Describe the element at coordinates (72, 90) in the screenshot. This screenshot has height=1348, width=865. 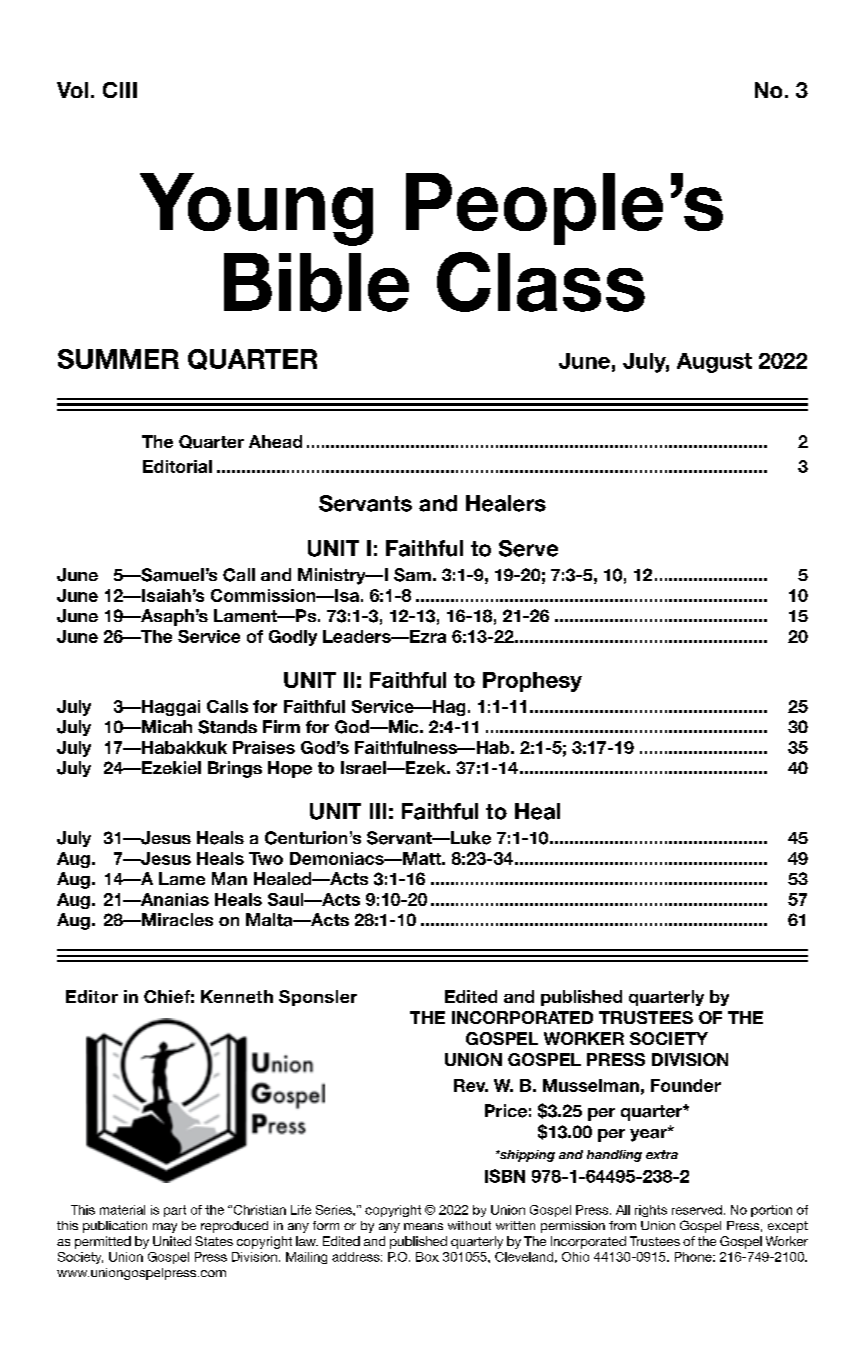
I see `Vol` at that location.
